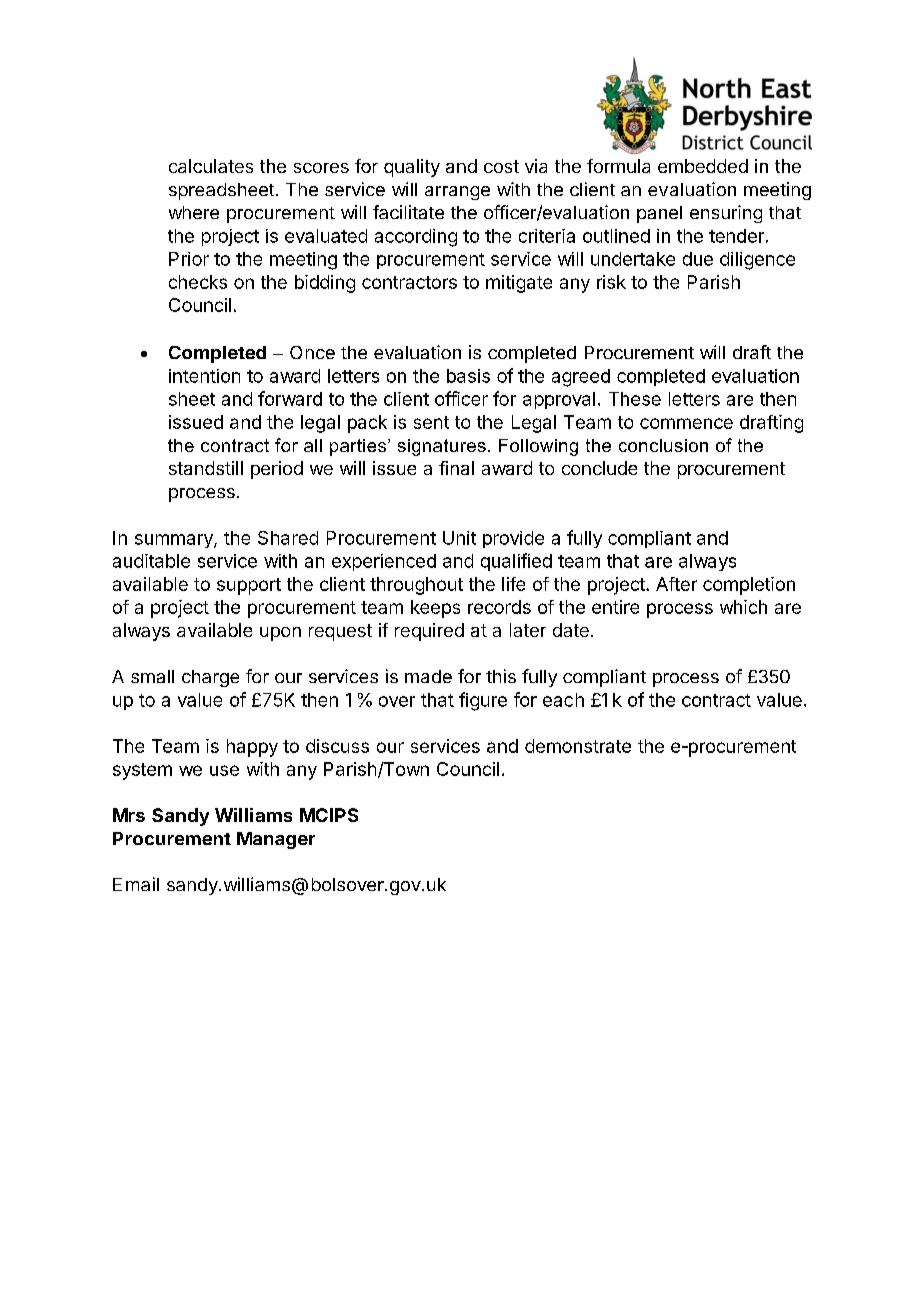 Image resolution: width=924 pixels, height=1308 pixels. I want to click on commence, so click(686, 423).
